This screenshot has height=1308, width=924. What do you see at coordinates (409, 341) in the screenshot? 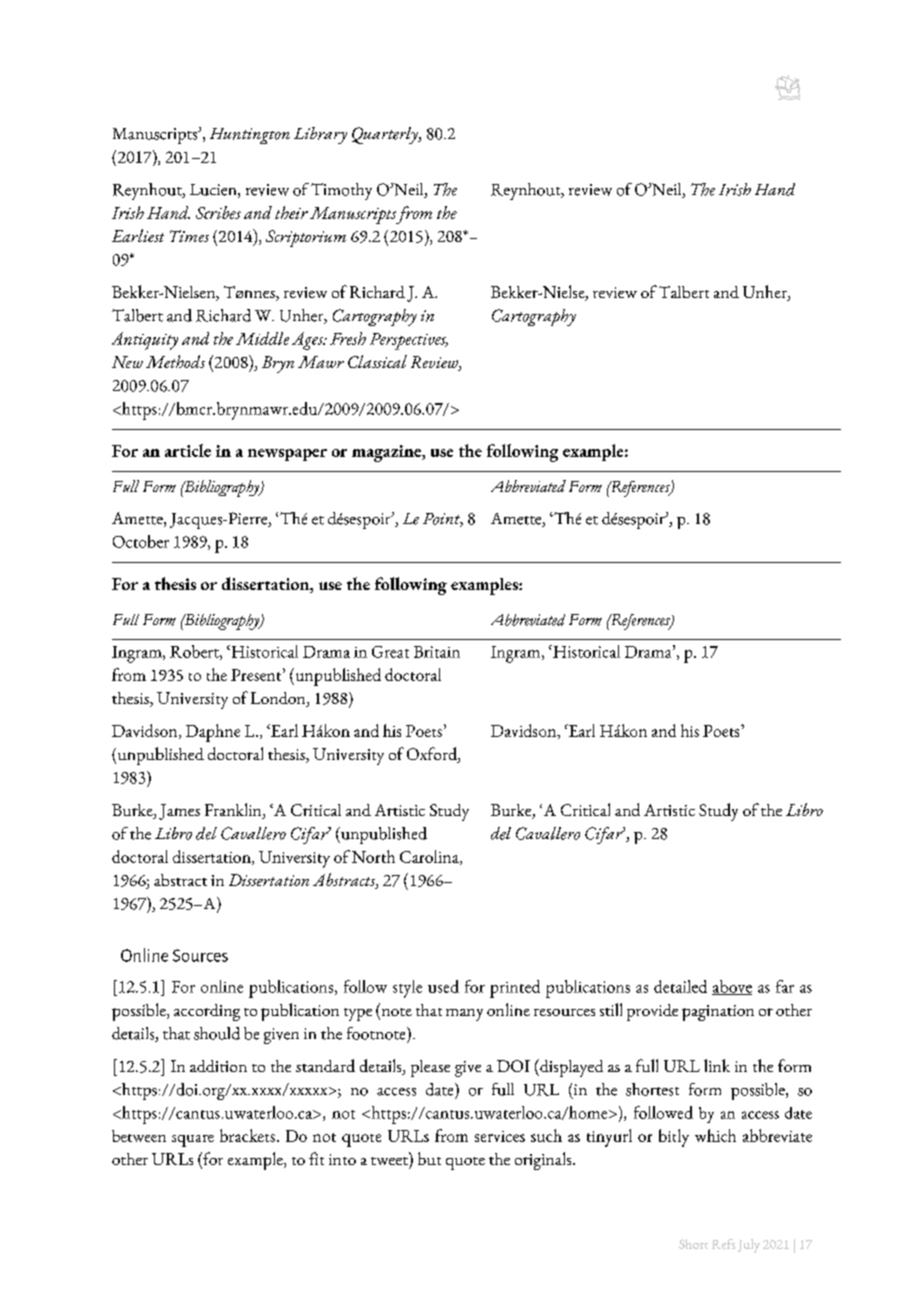
I see `Perspectives` at bounding box center [409, 341].
